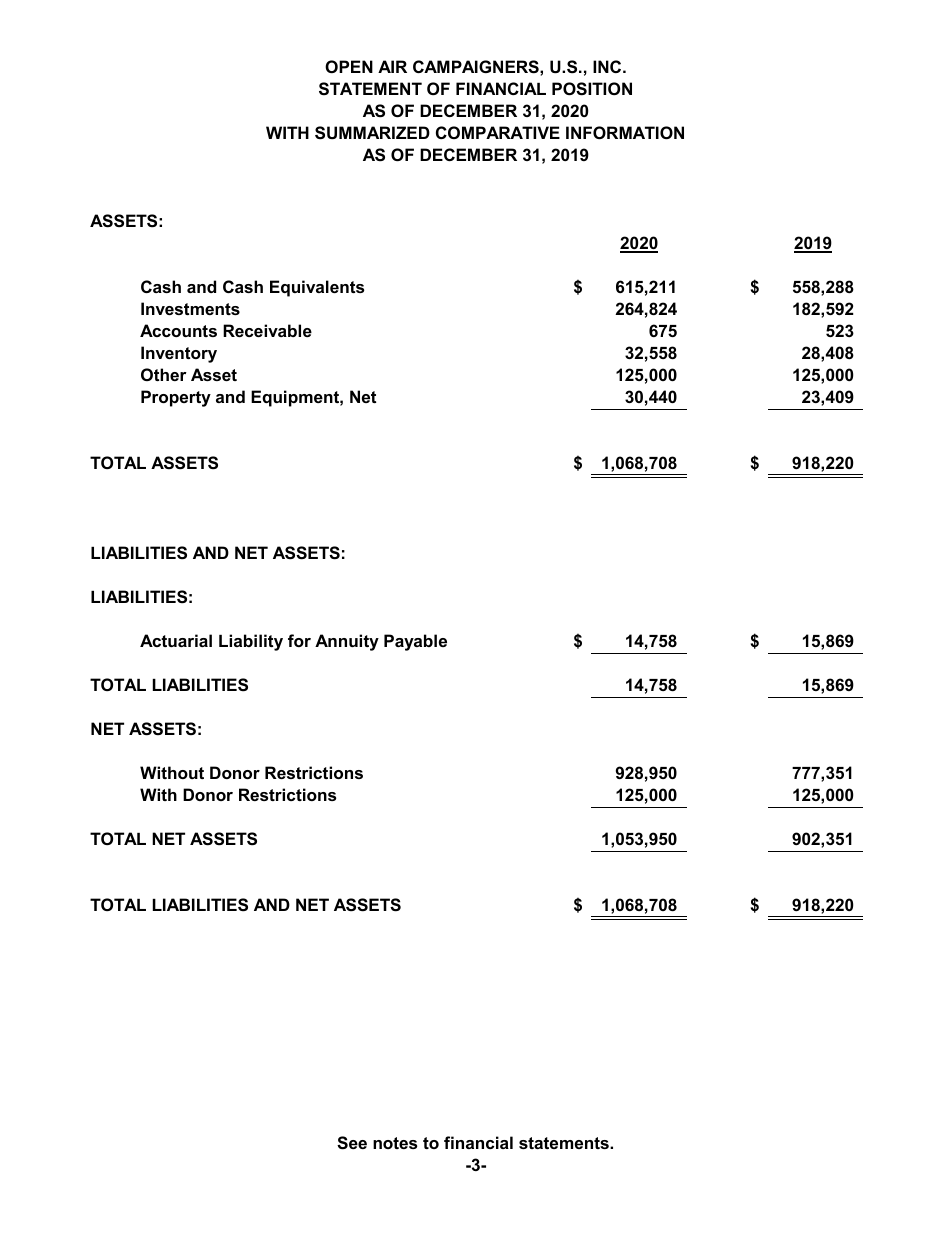 The height and width of the screenshot is (1233, 952). I want to click on OPEN, so click(349, 66).
